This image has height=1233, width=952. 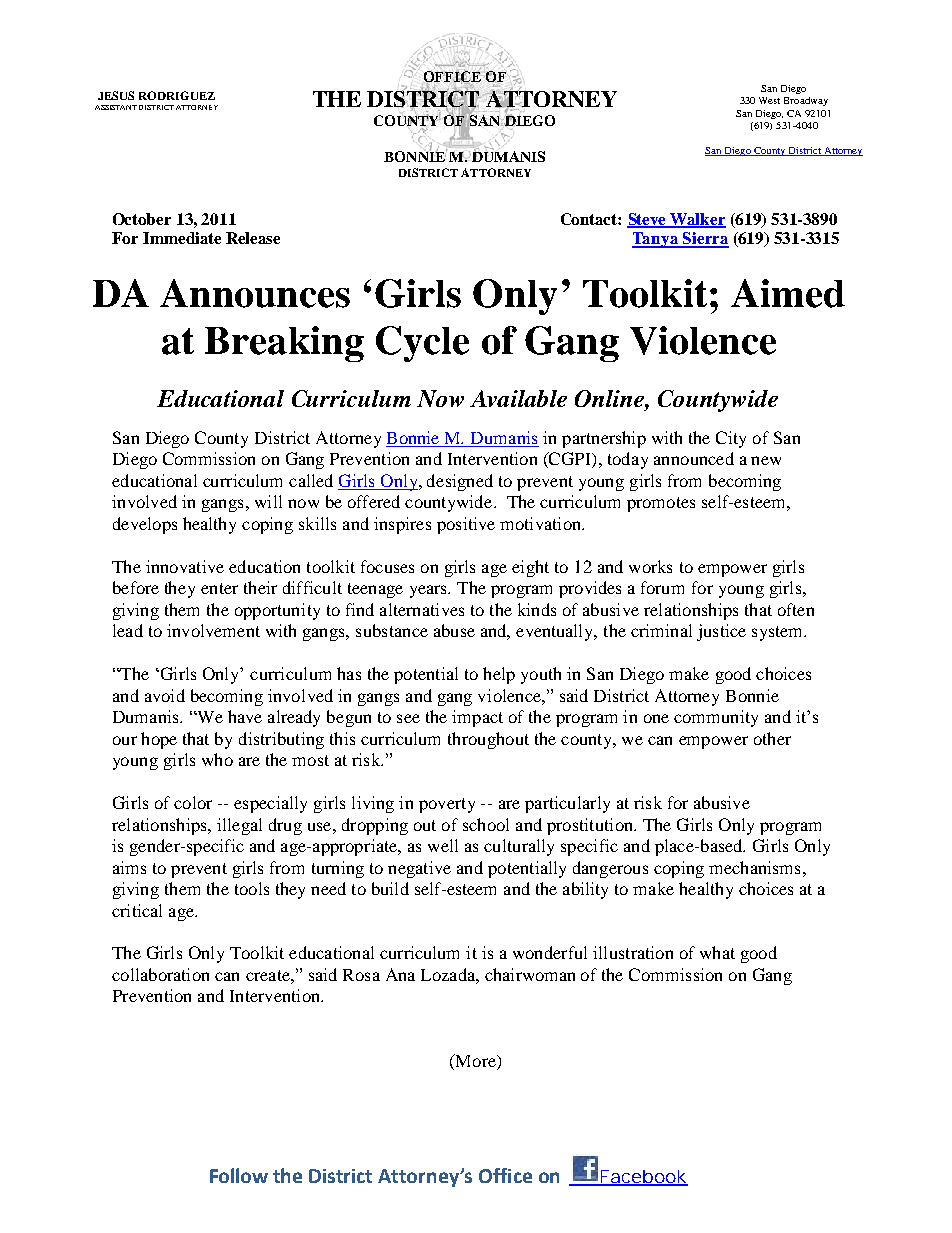 I want to click on More, so click(x=475, y=1062).
